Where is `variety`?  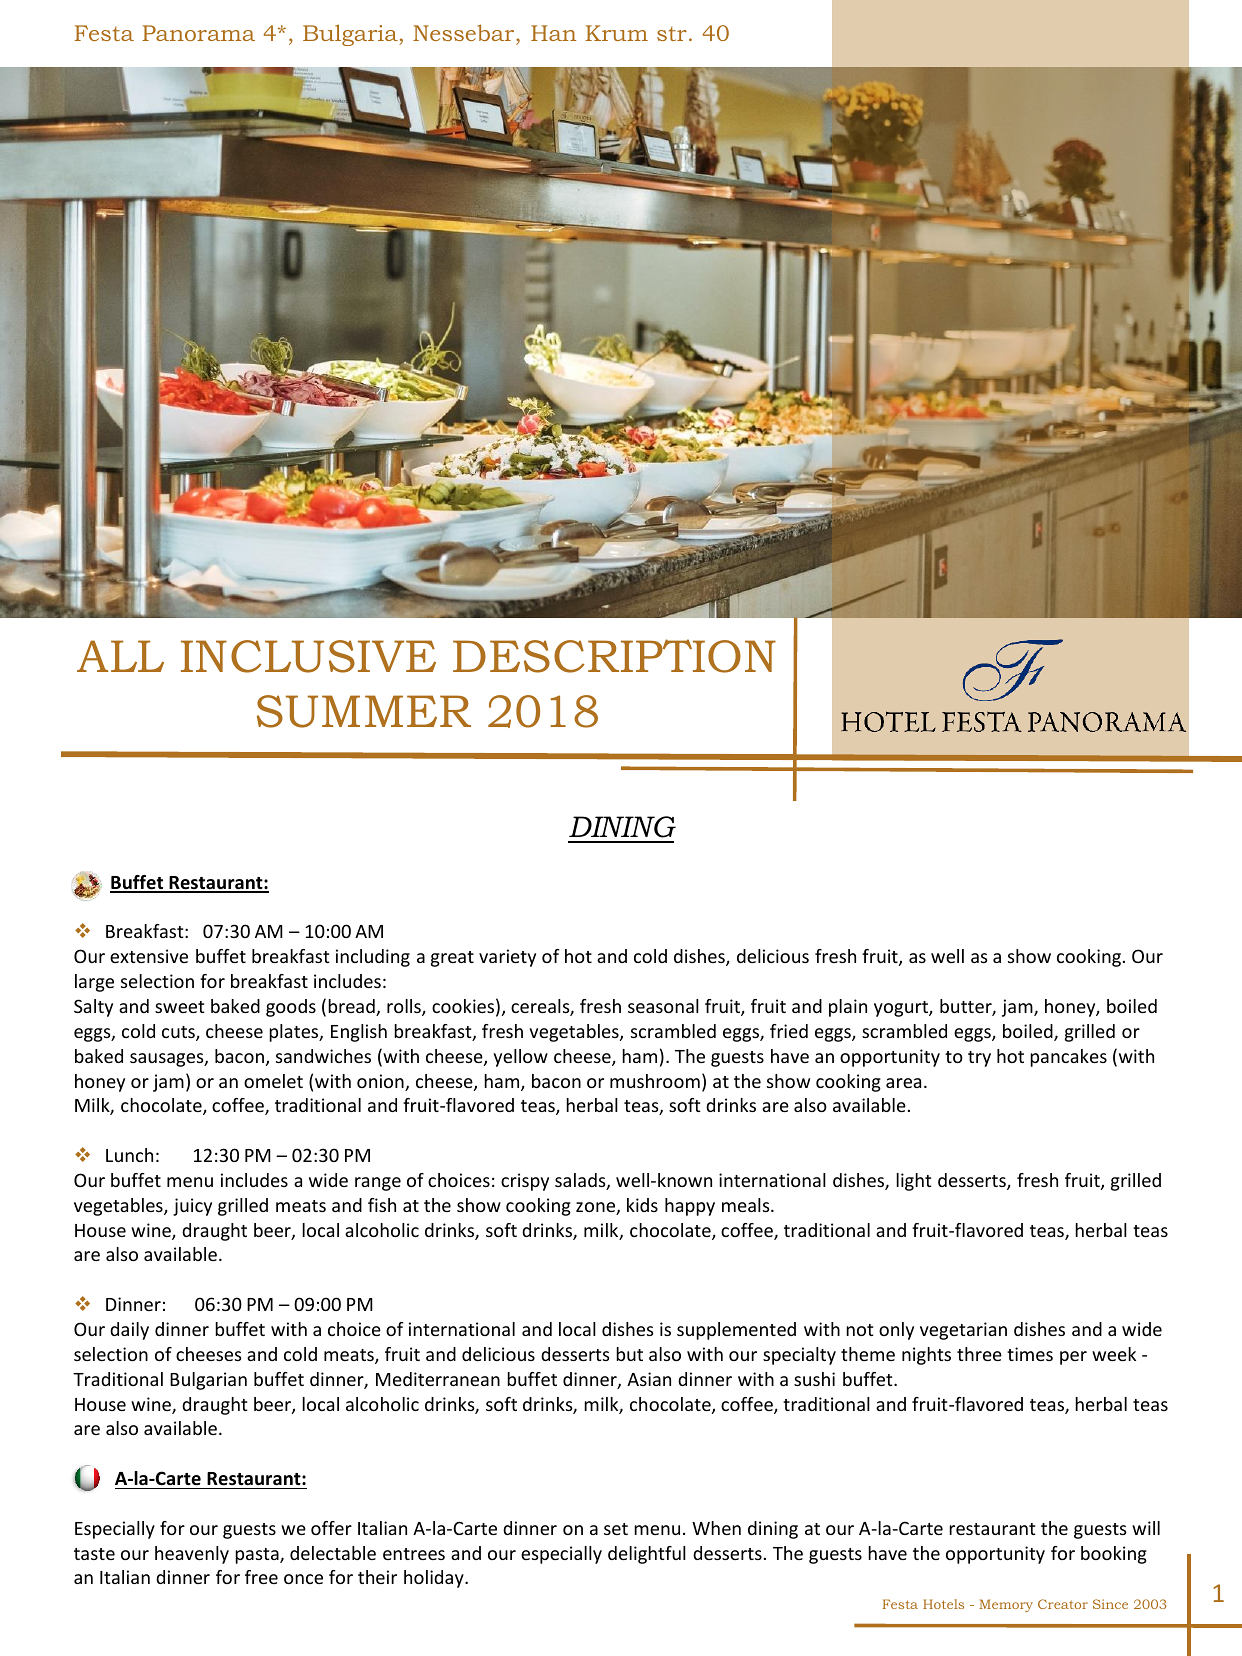
variety is located at coordinates (507, 958).
